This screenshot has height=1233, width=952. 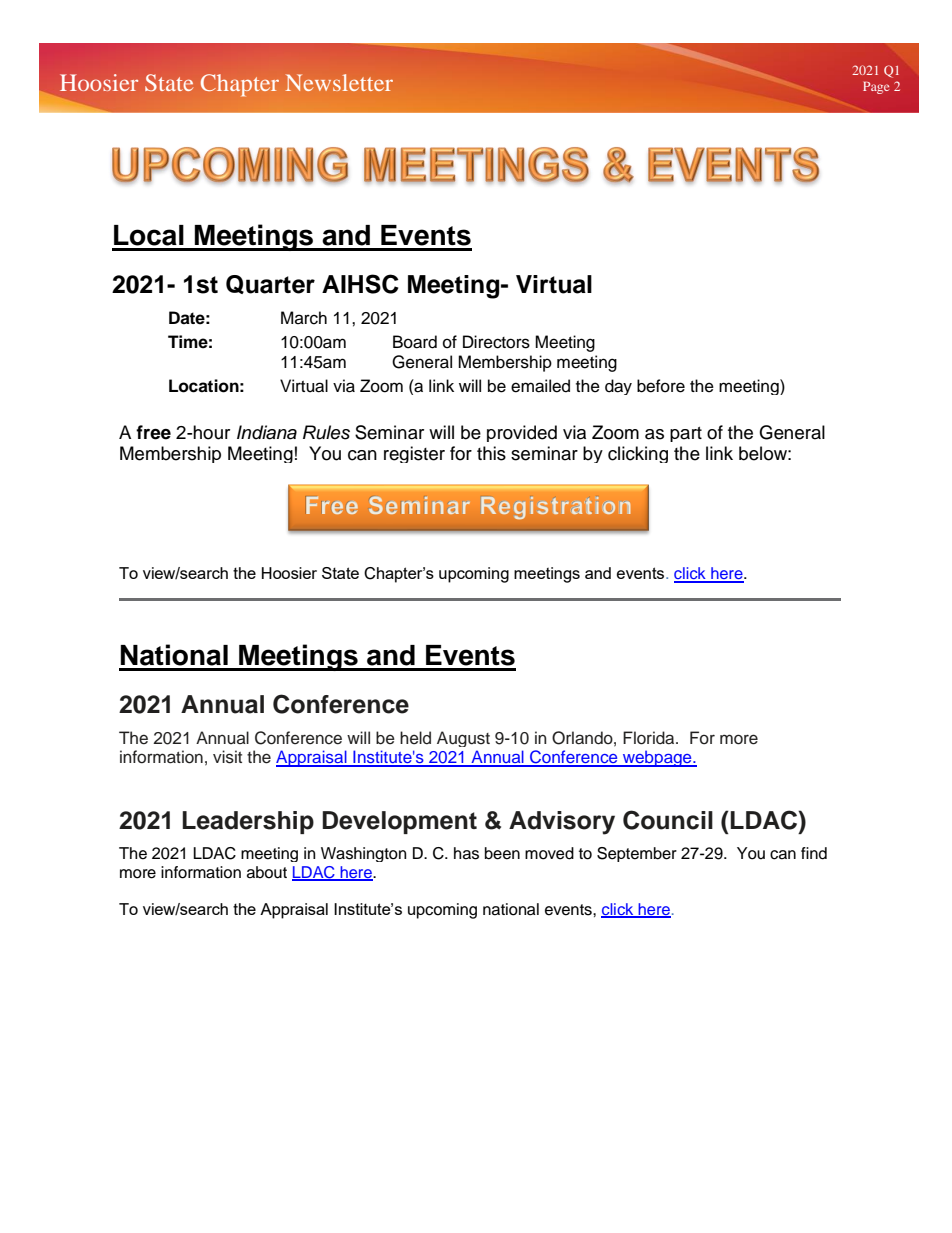 What do you see at coordinates (304, 318) in the screenshot?
I see `March` at bounding box center [304, 318].
